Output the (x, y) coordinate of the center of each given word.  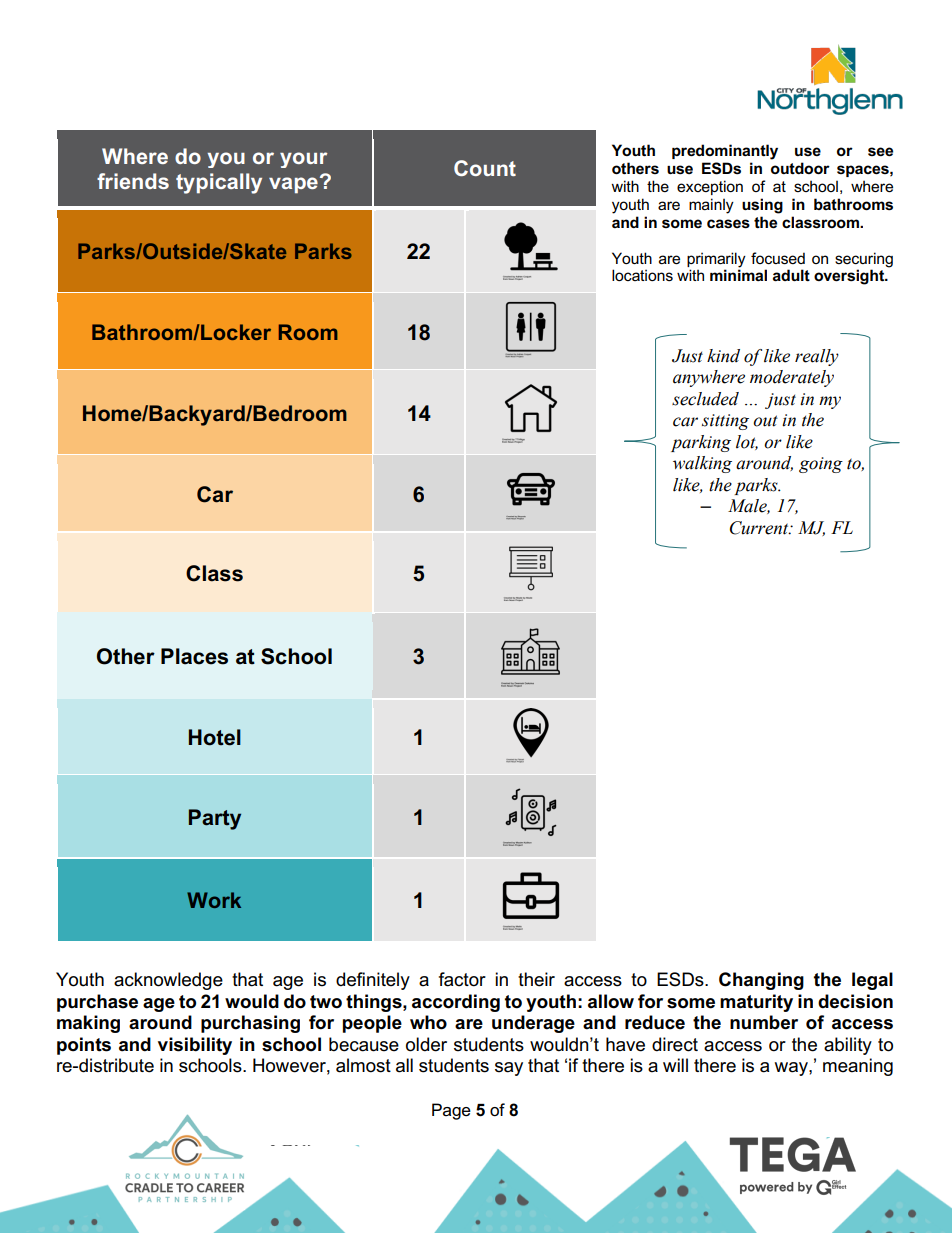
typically (219, 183)
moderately (792, 378)
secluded (705, 399)
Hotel (215, 737)
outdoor (800, 168)
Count (485, 168)
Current (760, 528)
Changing (761, 981)
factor (462, 979)
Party (215, 819)
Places (194, 656)
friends (133, 181)
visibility (195, 1046)
